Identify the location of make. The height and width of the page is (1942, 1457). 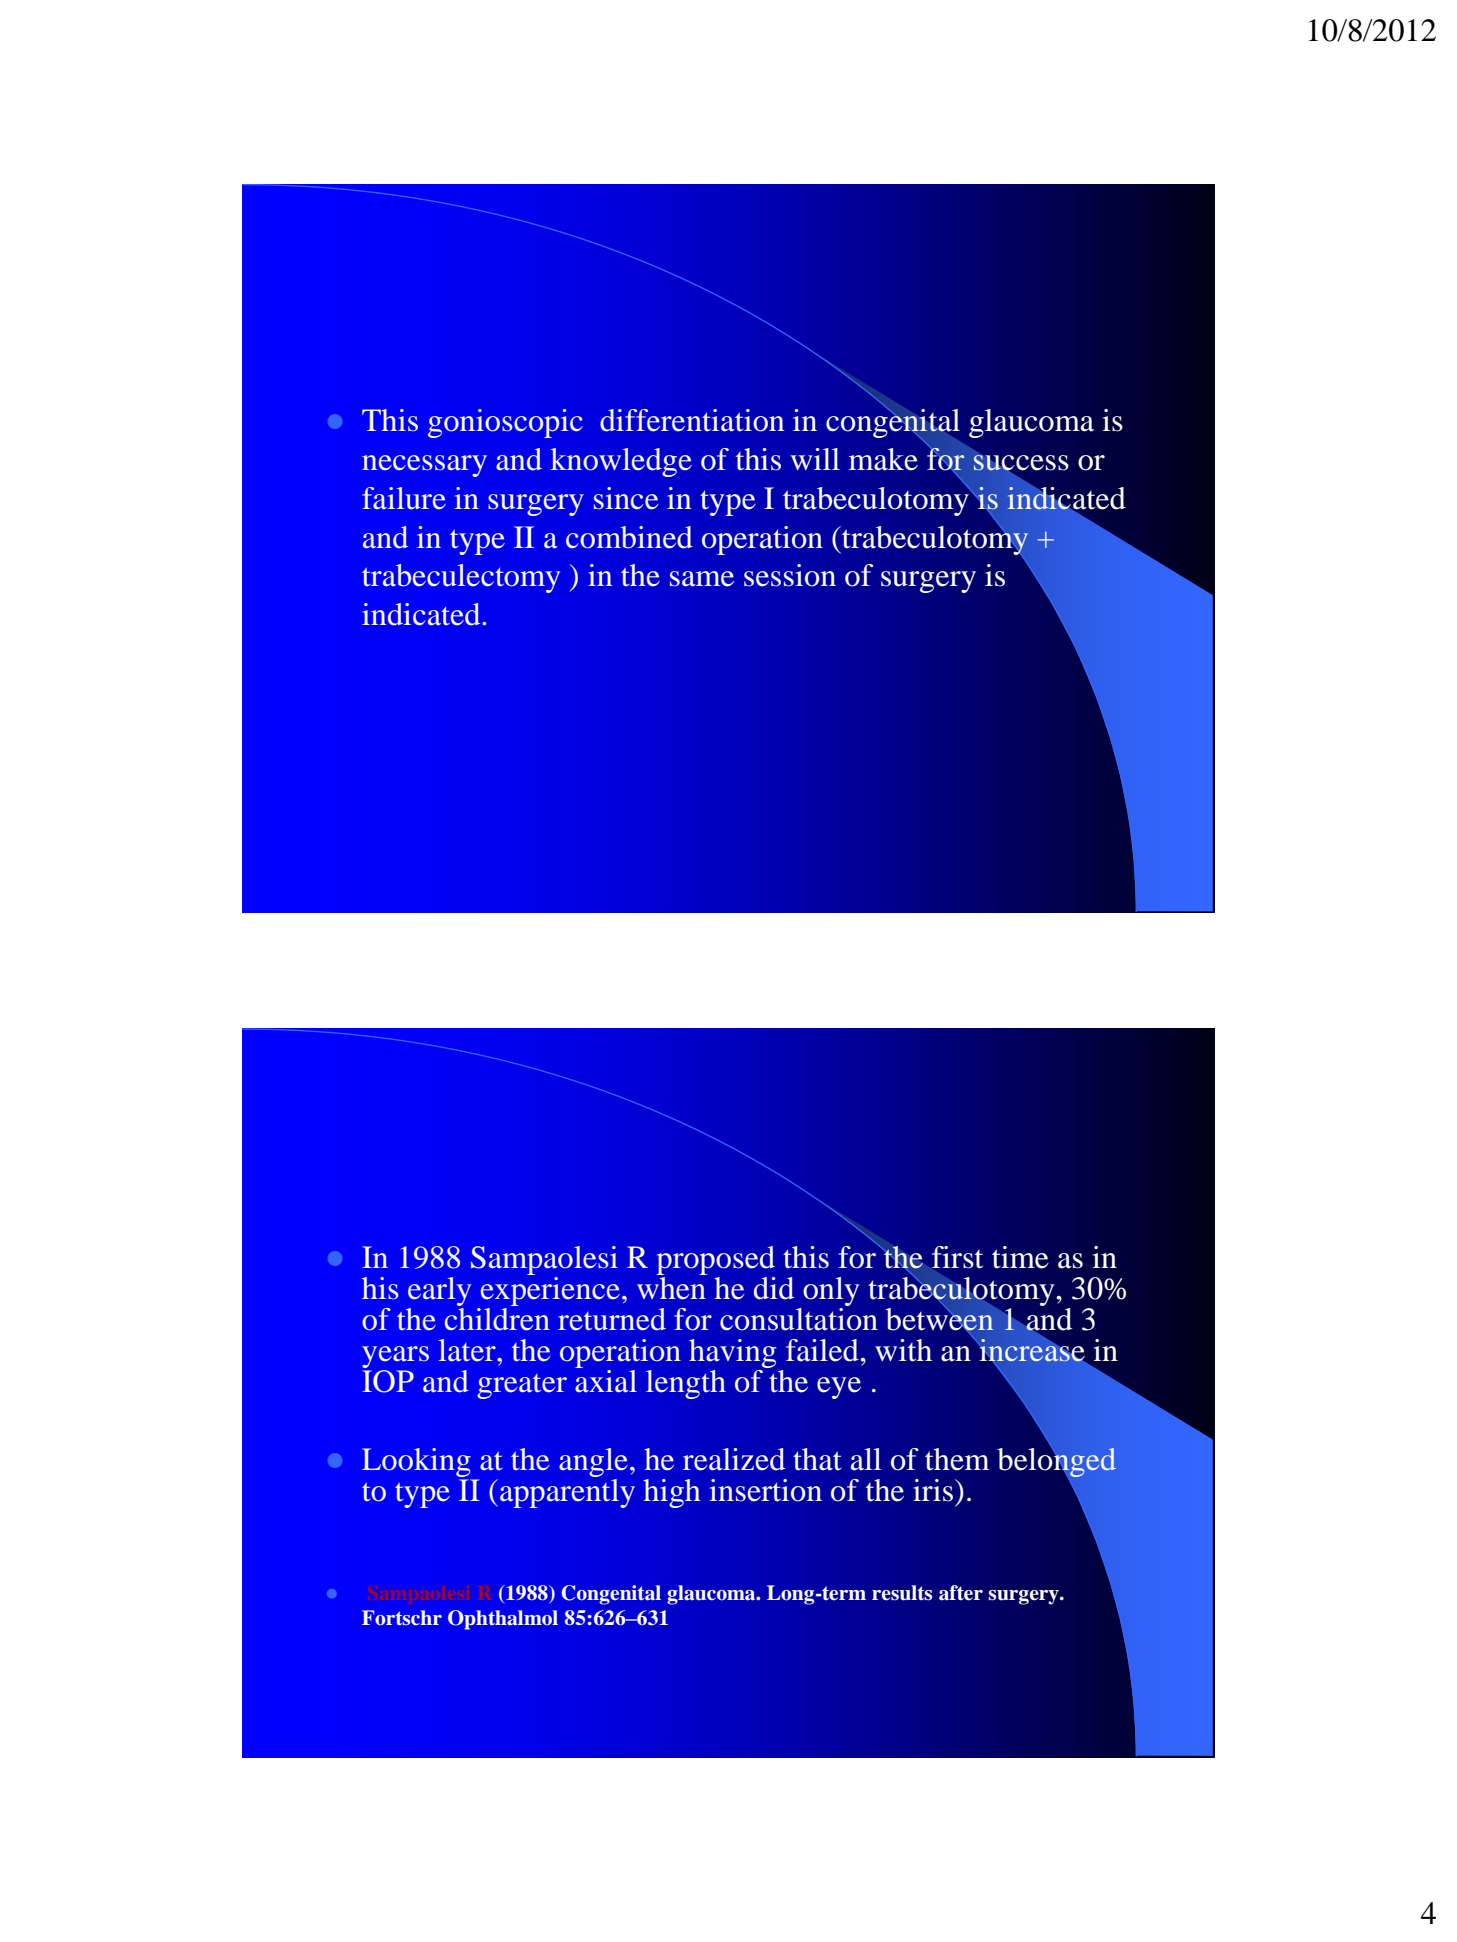
(883, 459).
